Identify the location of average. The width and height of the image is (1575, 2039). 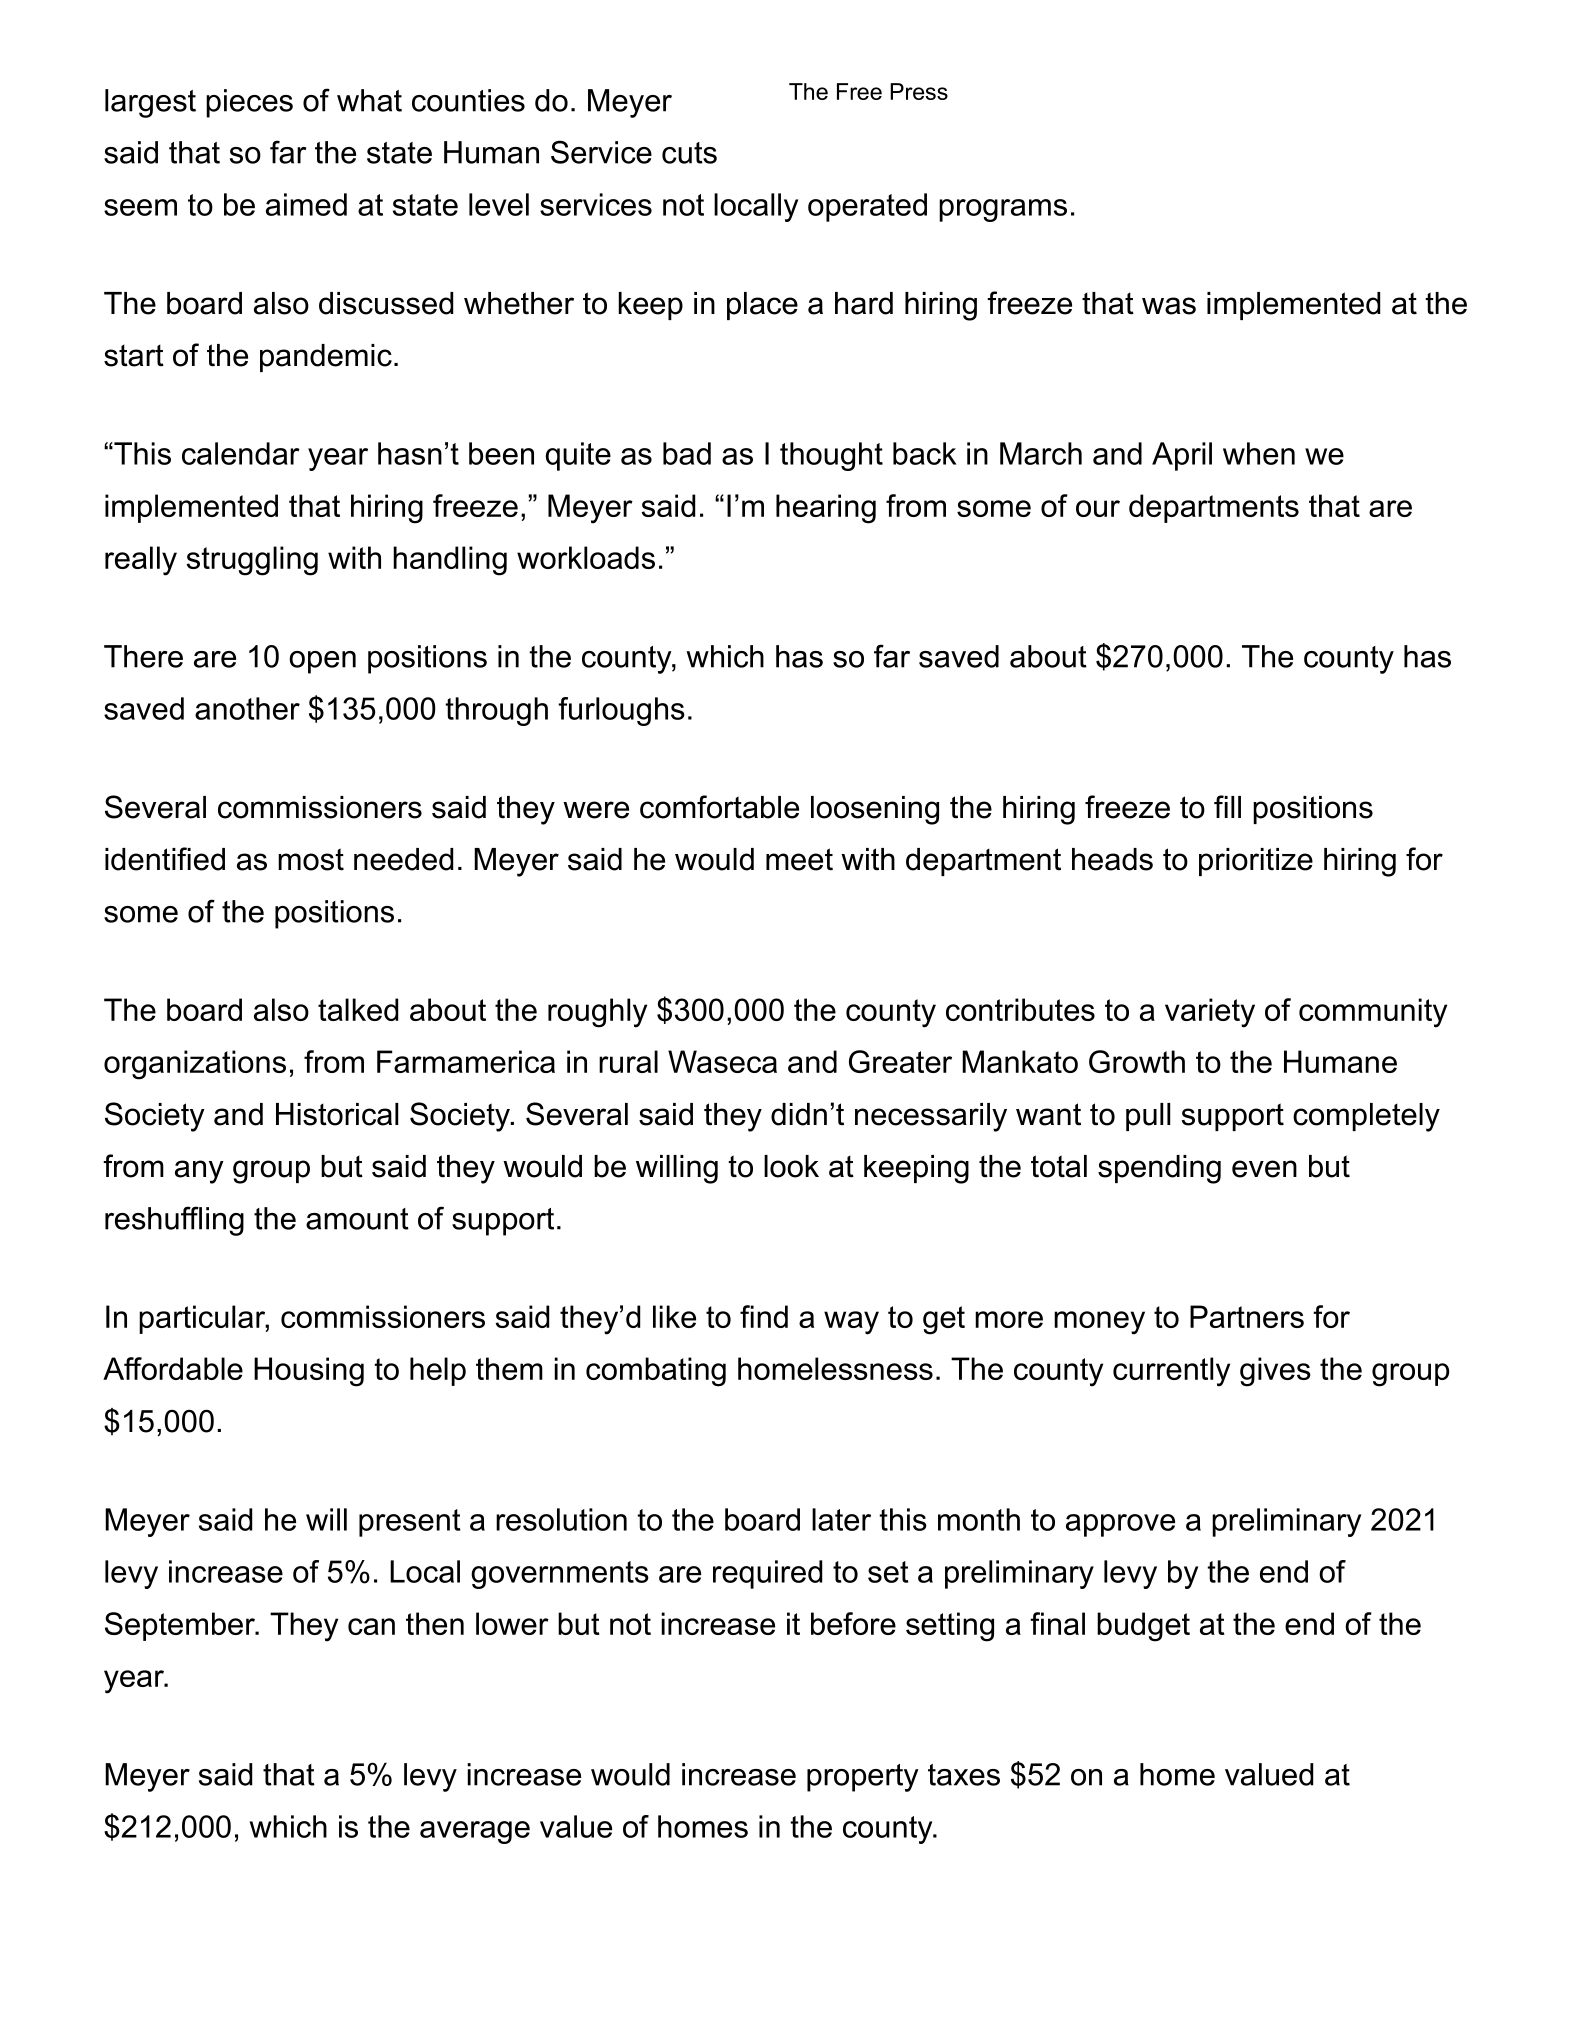
(475, 1832).
